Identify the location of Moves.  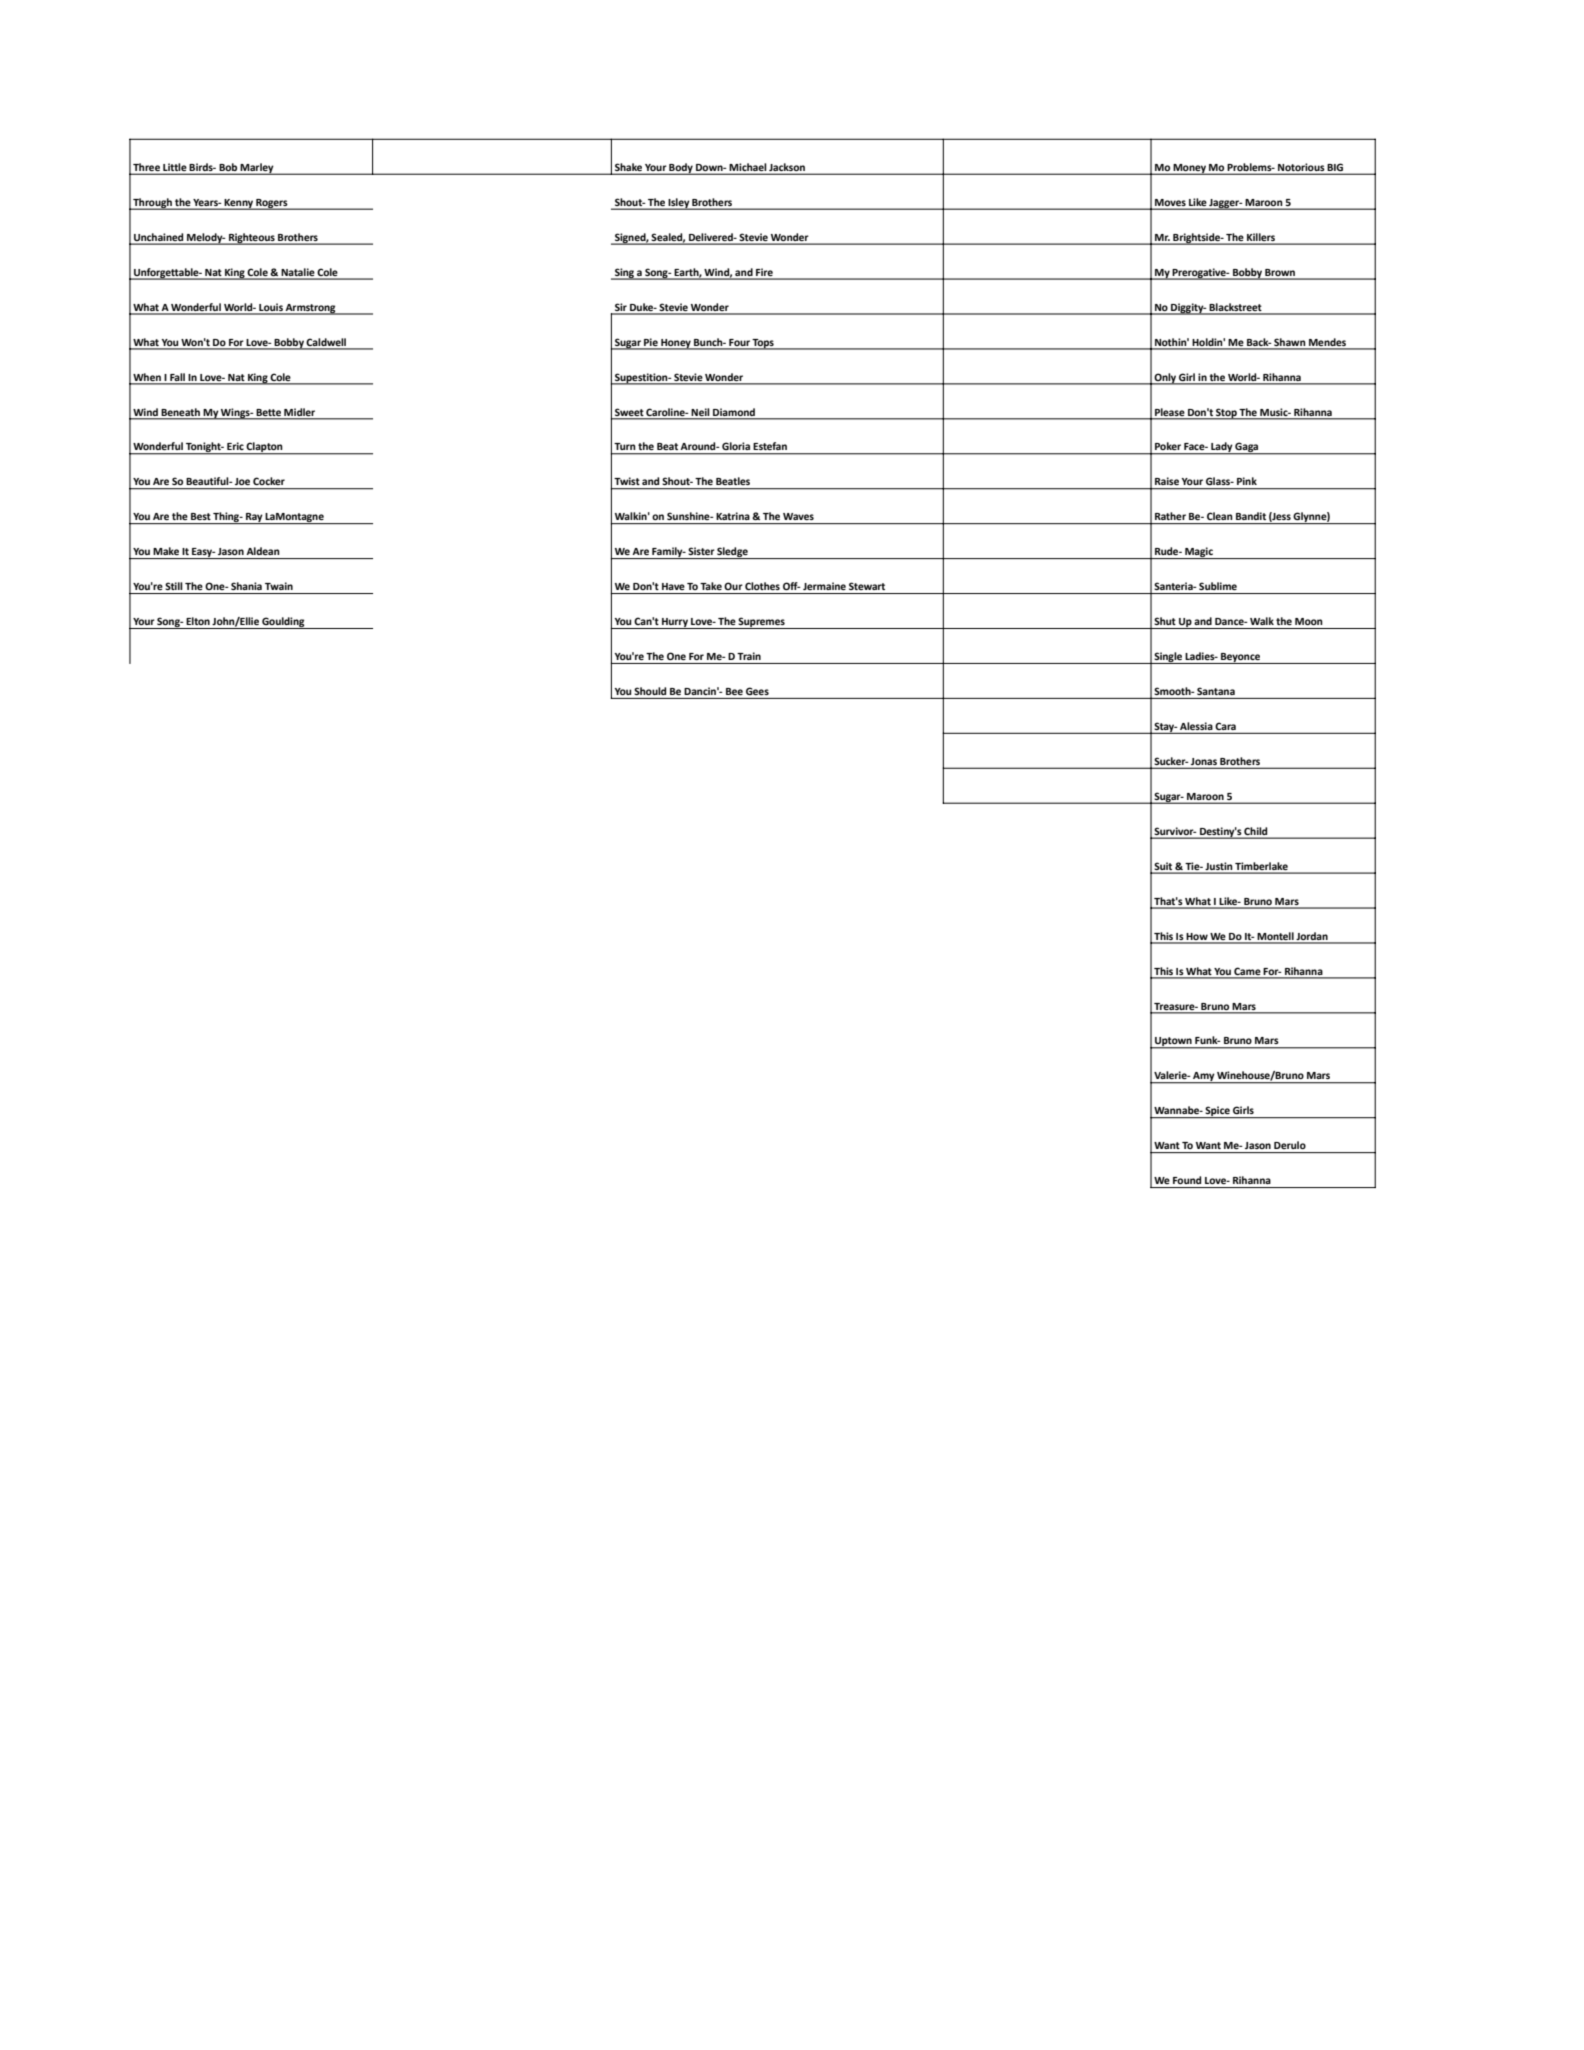
(1170, 202).
